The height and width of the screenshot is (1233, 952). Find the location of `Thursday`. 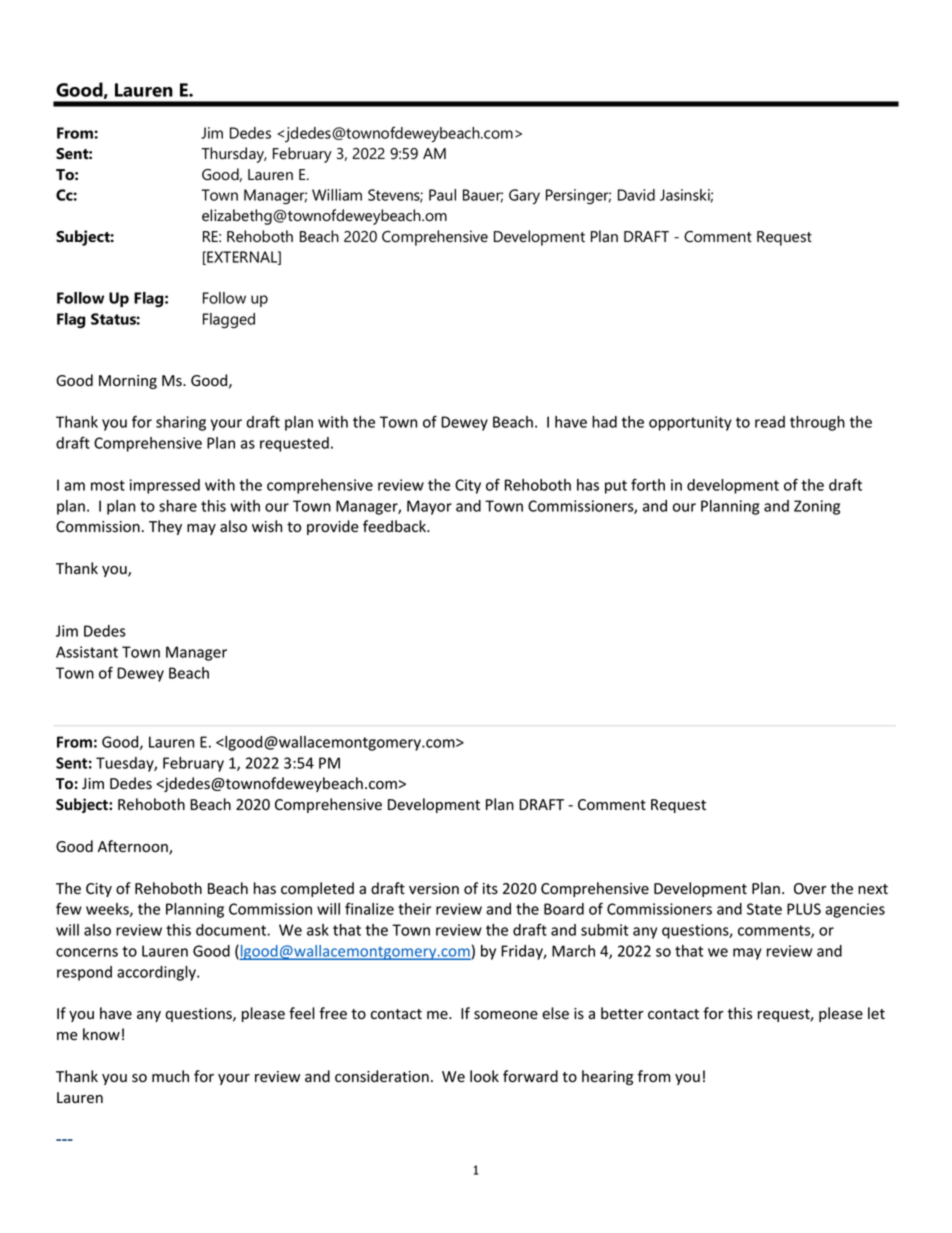

Thursday is located at coordinates (234, 155).
